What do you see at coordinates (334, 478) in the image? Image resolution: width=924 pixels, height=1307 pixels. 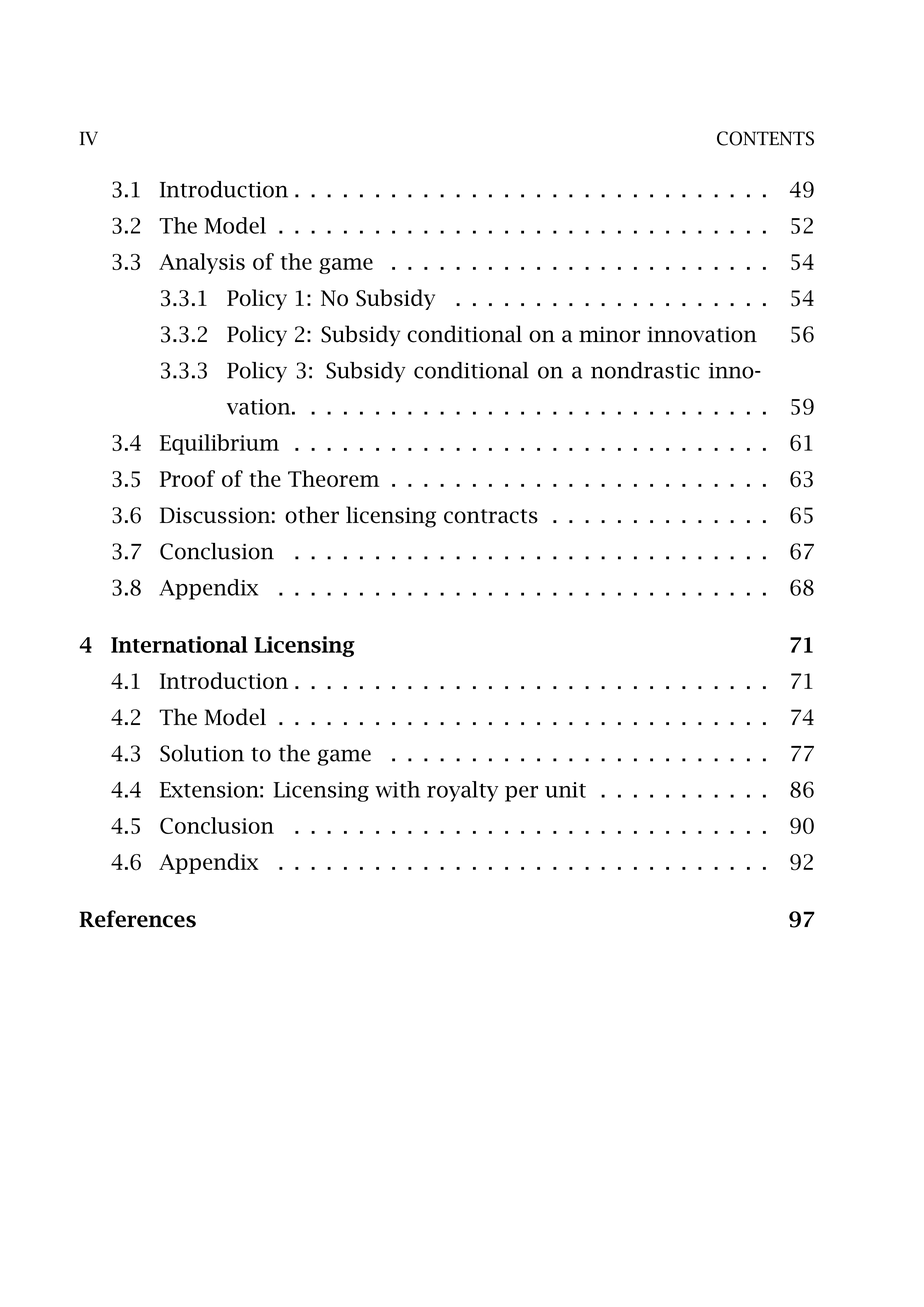 I see `Theorem` at bounding box center [334, 478].
